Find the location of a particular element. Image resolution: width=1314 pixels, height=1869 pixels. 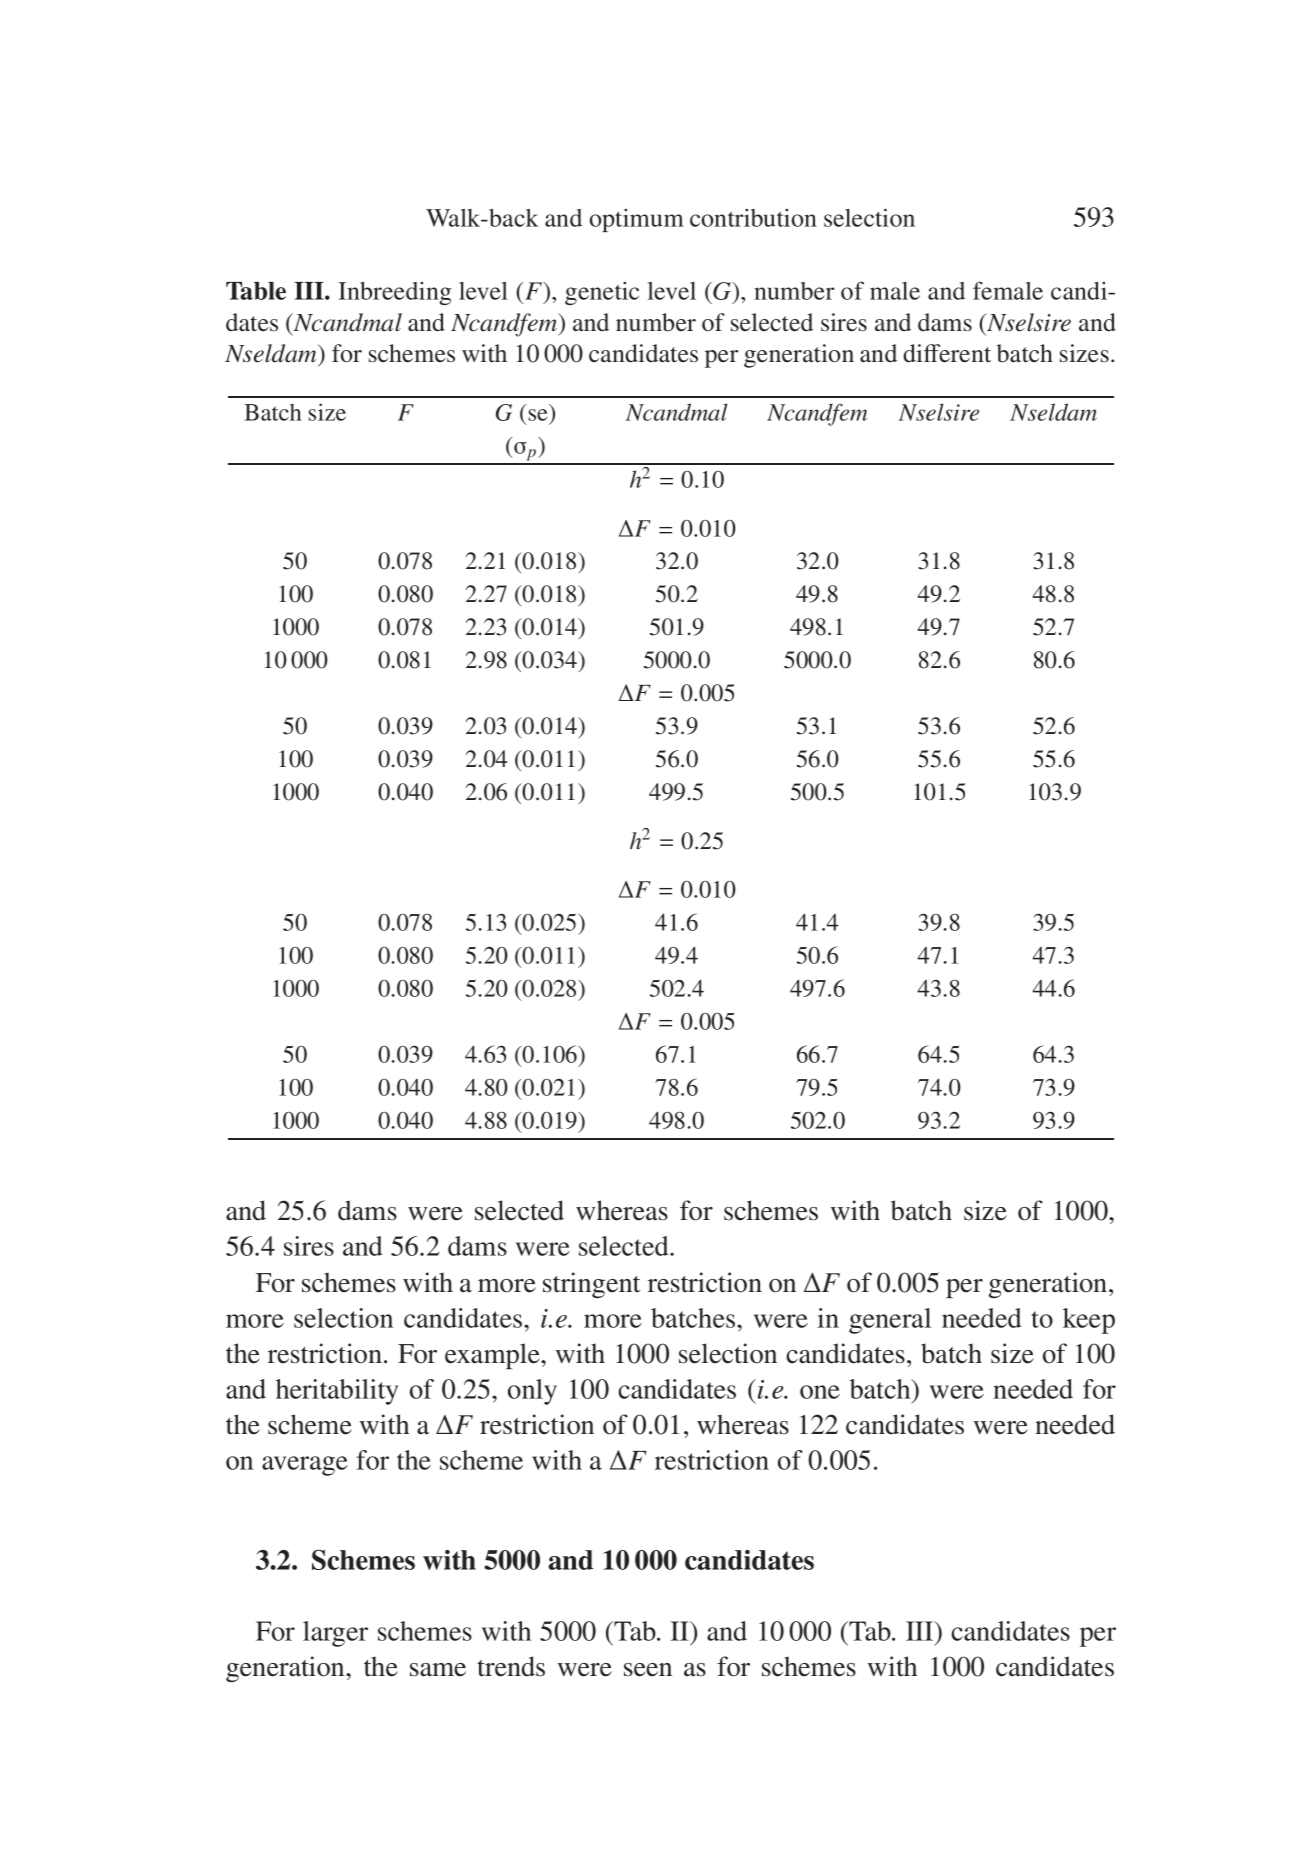

contribution is located at coordinates (753, 218).
